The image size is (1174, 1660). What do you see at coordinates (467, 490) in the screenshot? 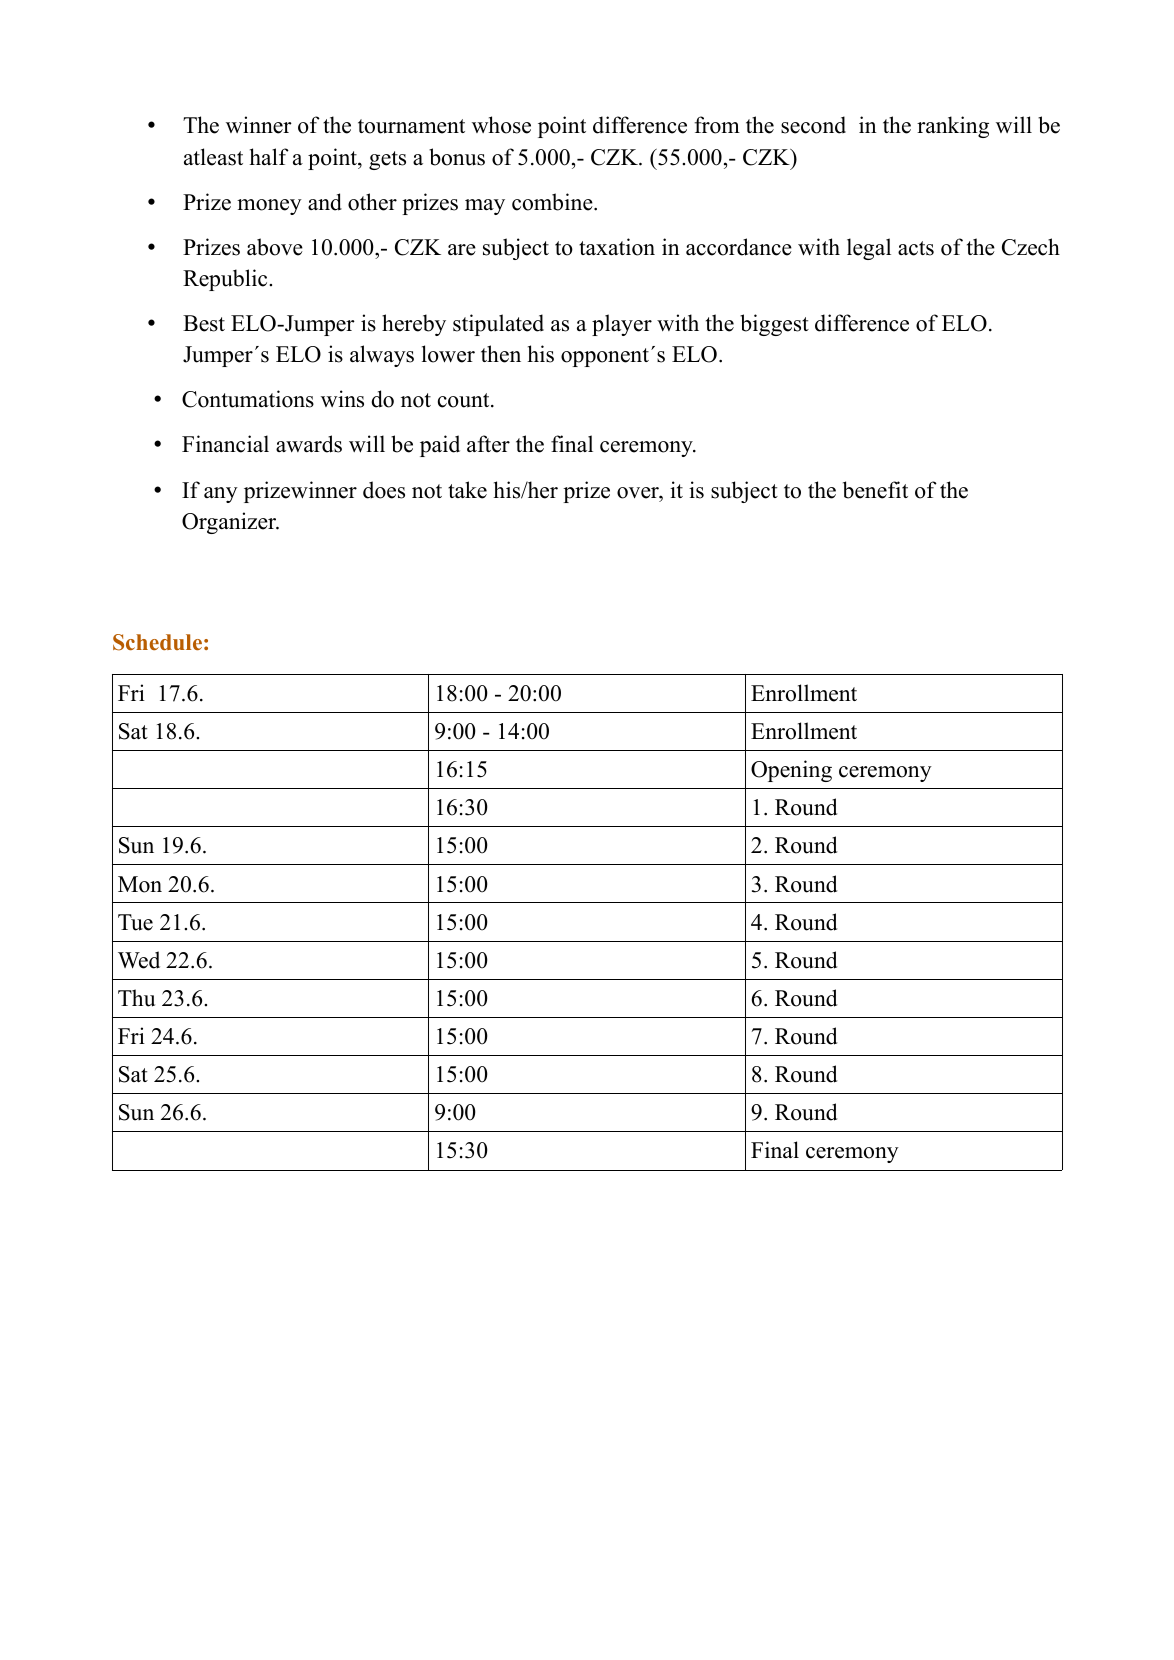
I see `take` at bounding box center [467, 490].
